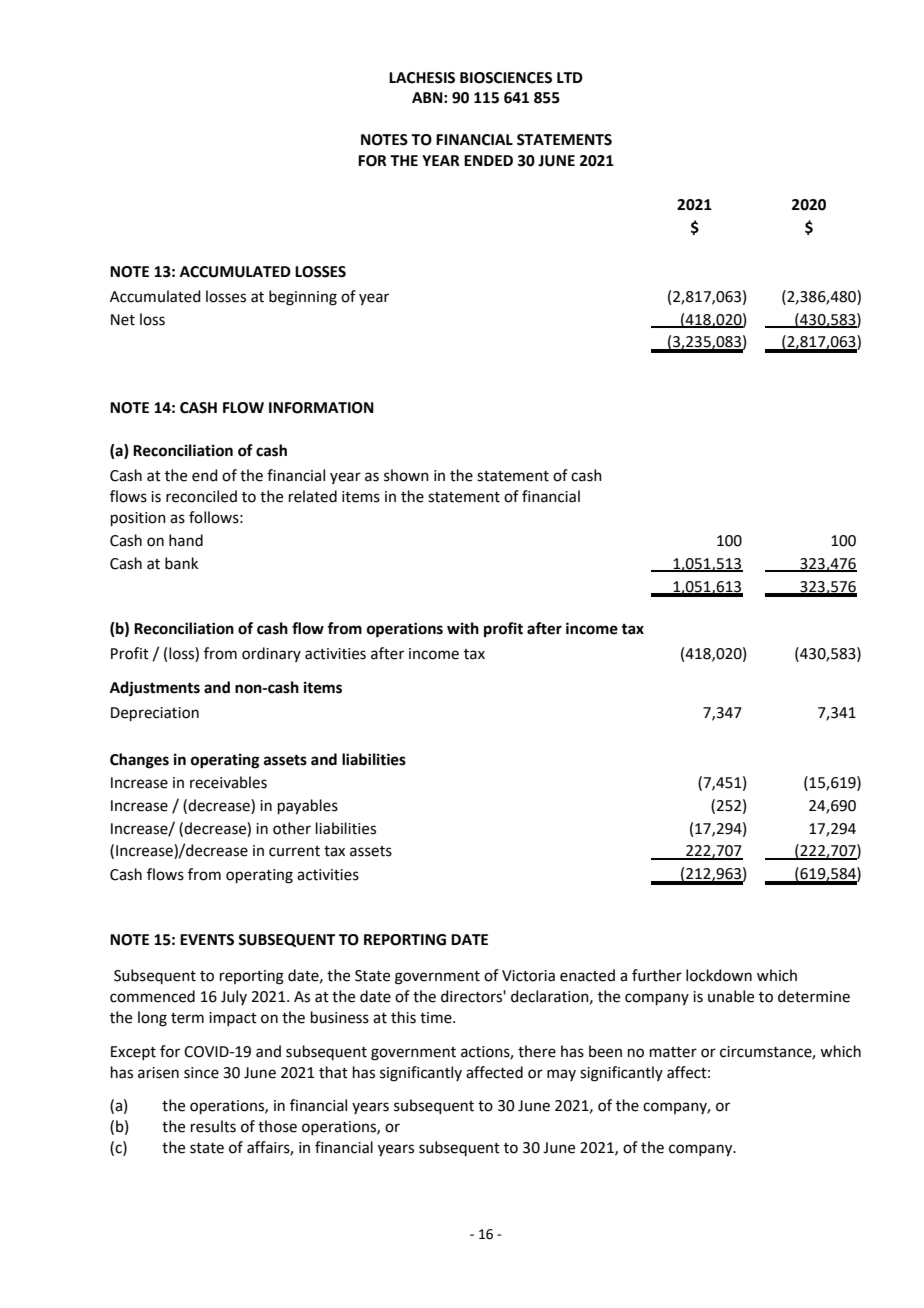  I want to click on matter, so click(673, 1052).
